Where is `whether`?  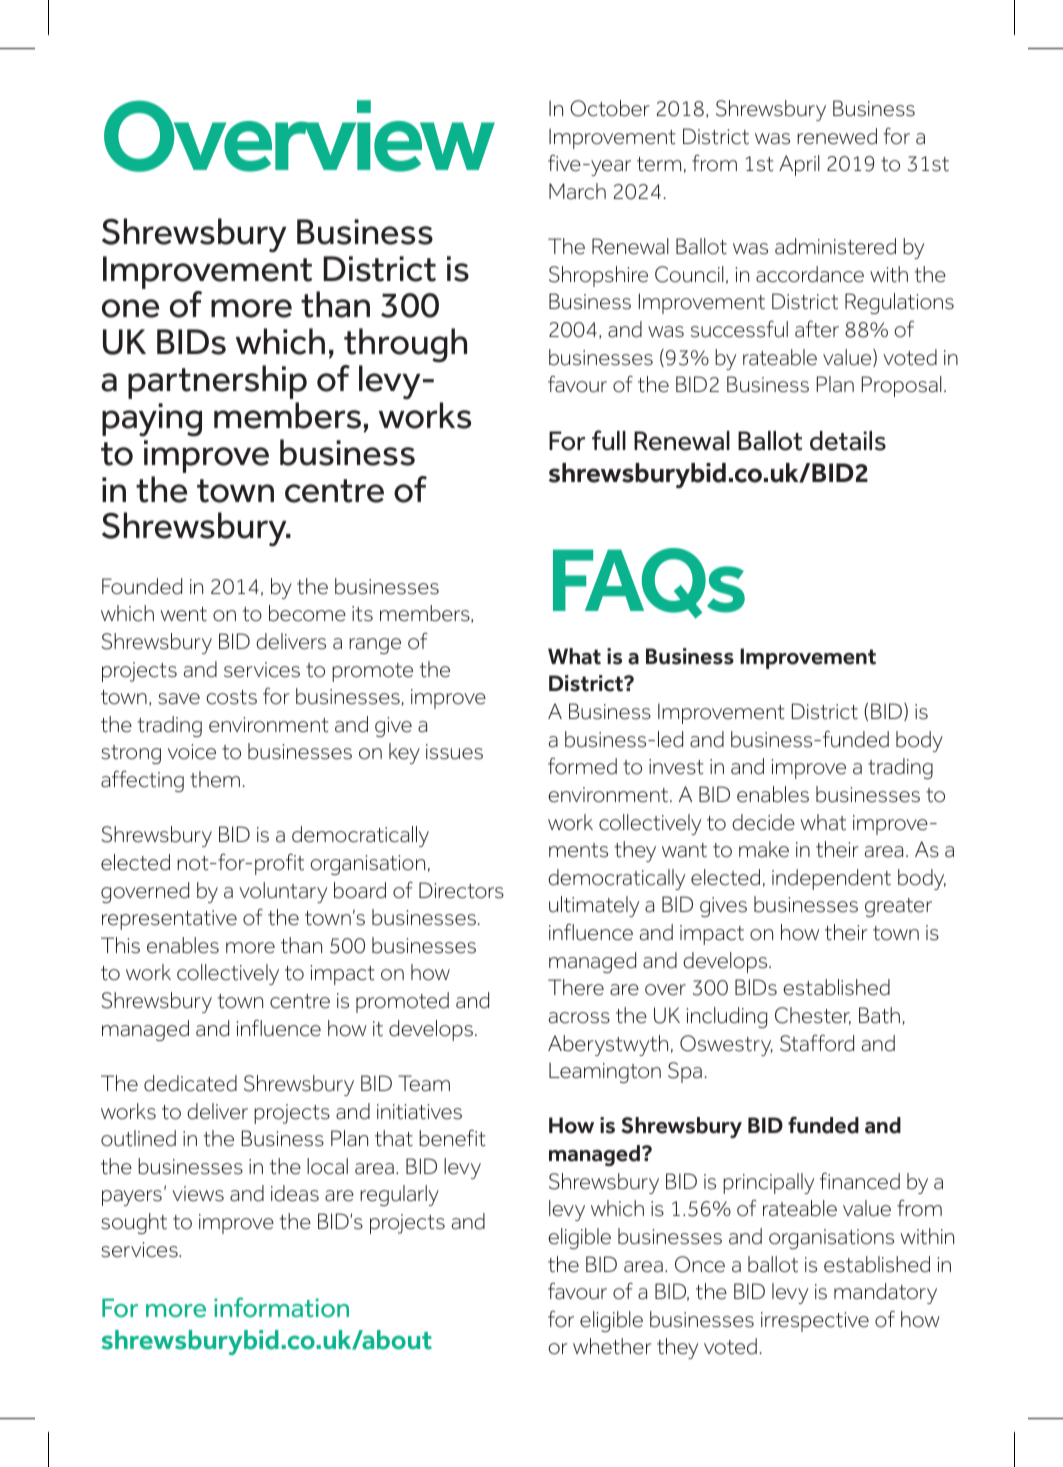 whether is located at coordinates (612, 1346).
